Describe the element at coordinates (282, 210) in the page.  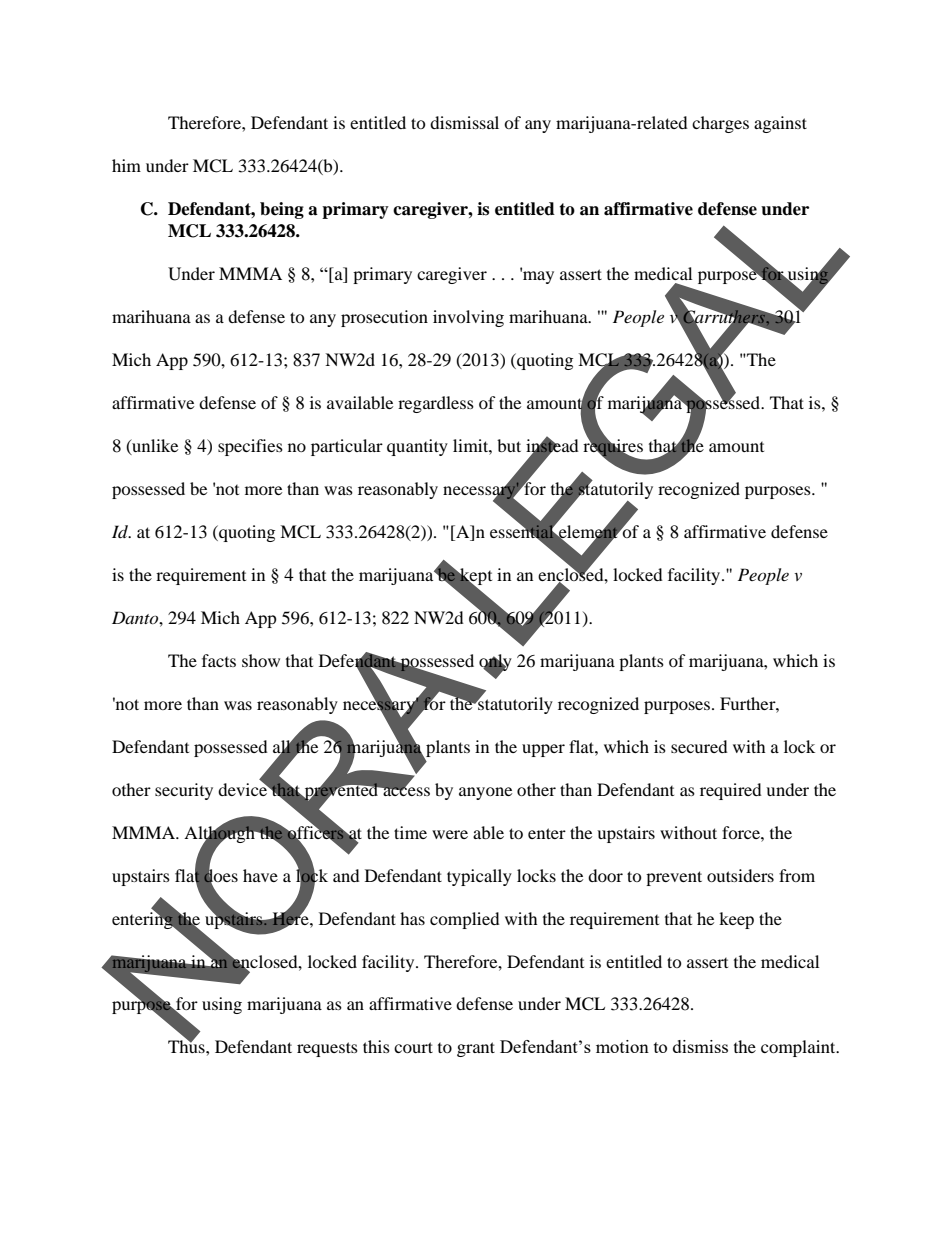
I see `being` at that location.
